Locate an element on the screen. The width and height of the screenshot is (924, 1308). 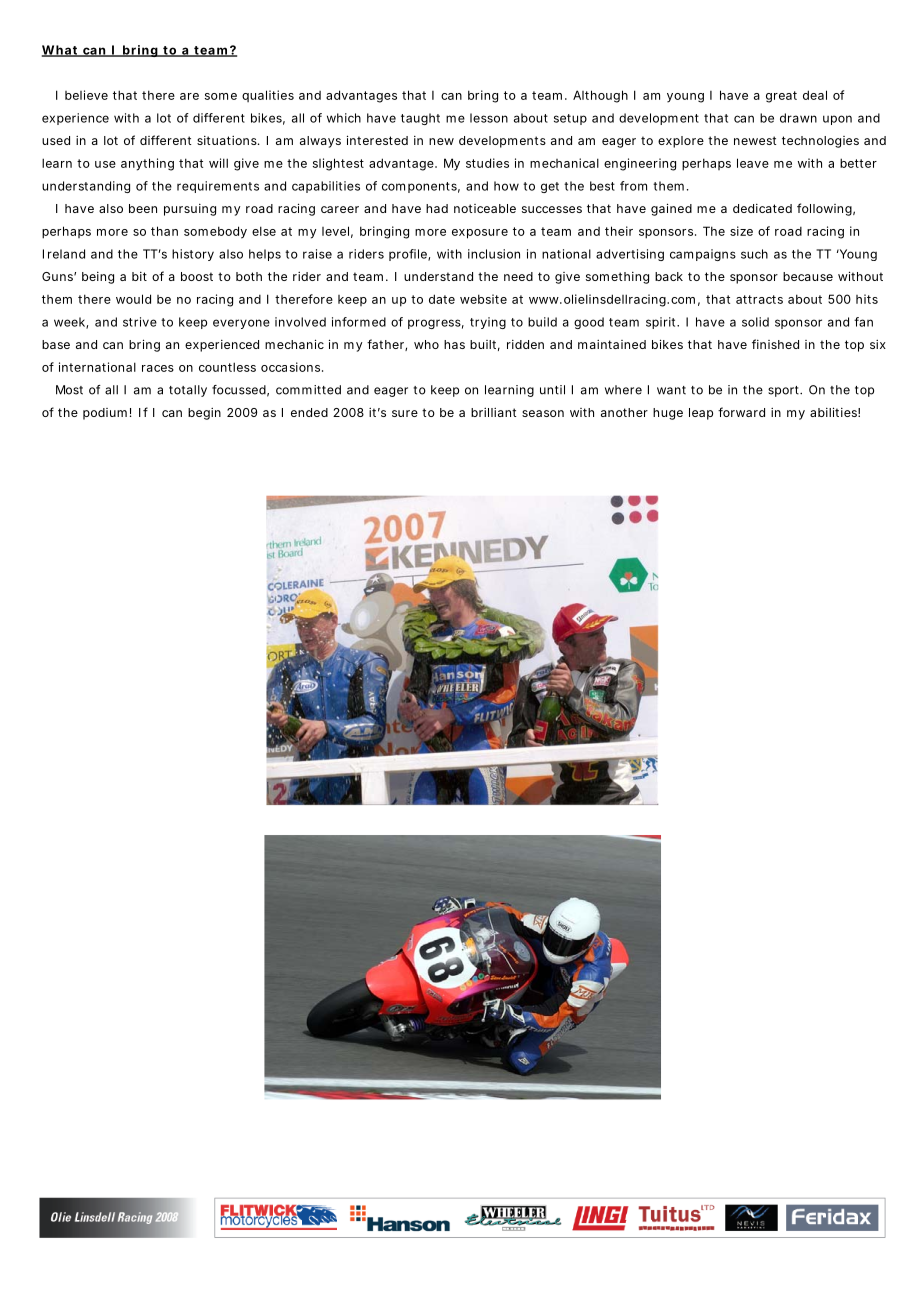
sport is located at coordinates (785, 391).
